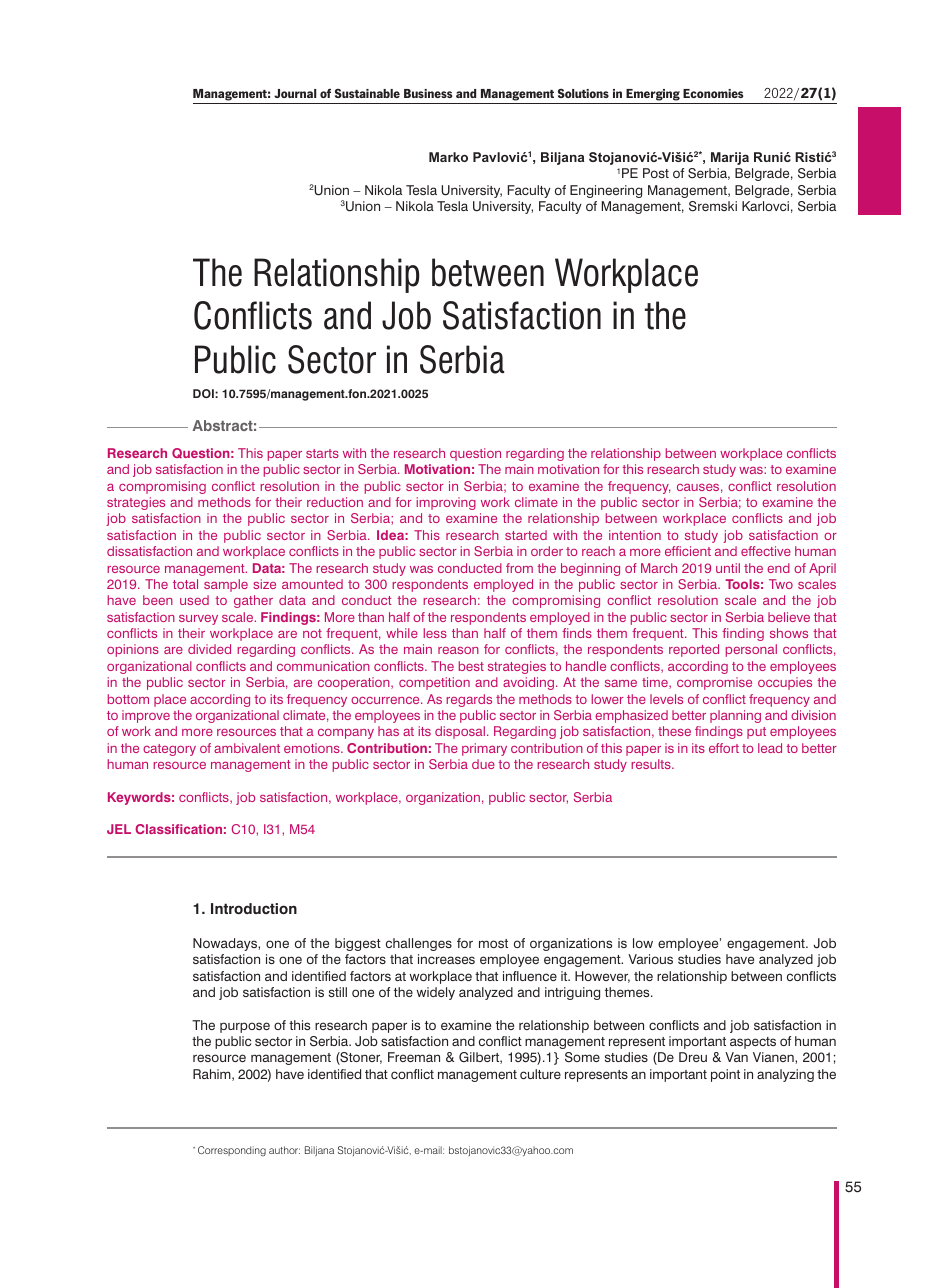  What do you see at coordinates (295, 93) in the document?
I see `Journal` at bounding box center [295, 93].
